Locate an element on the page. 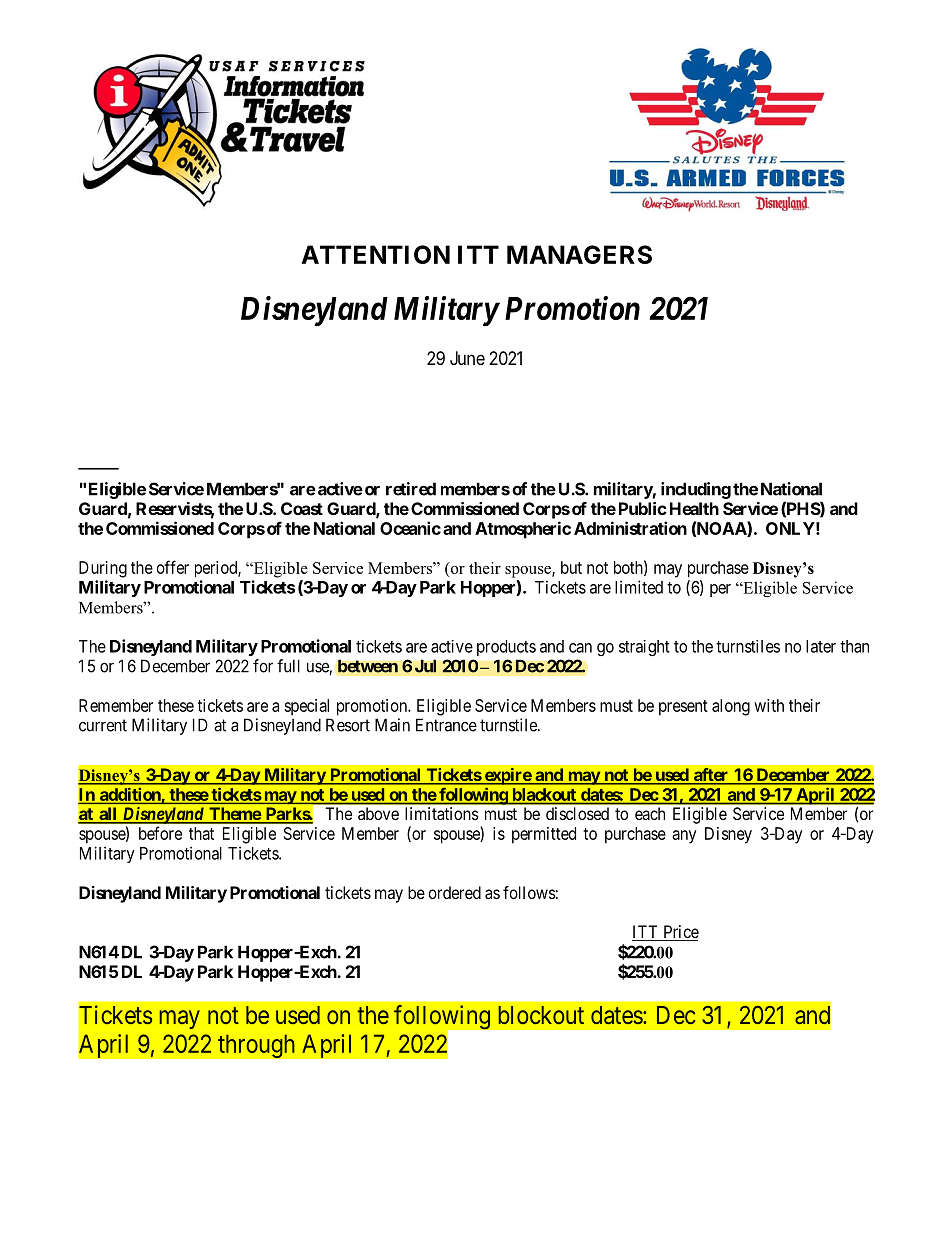 This image has width=952, height=1233. June is located at coordinates (467, 358).
